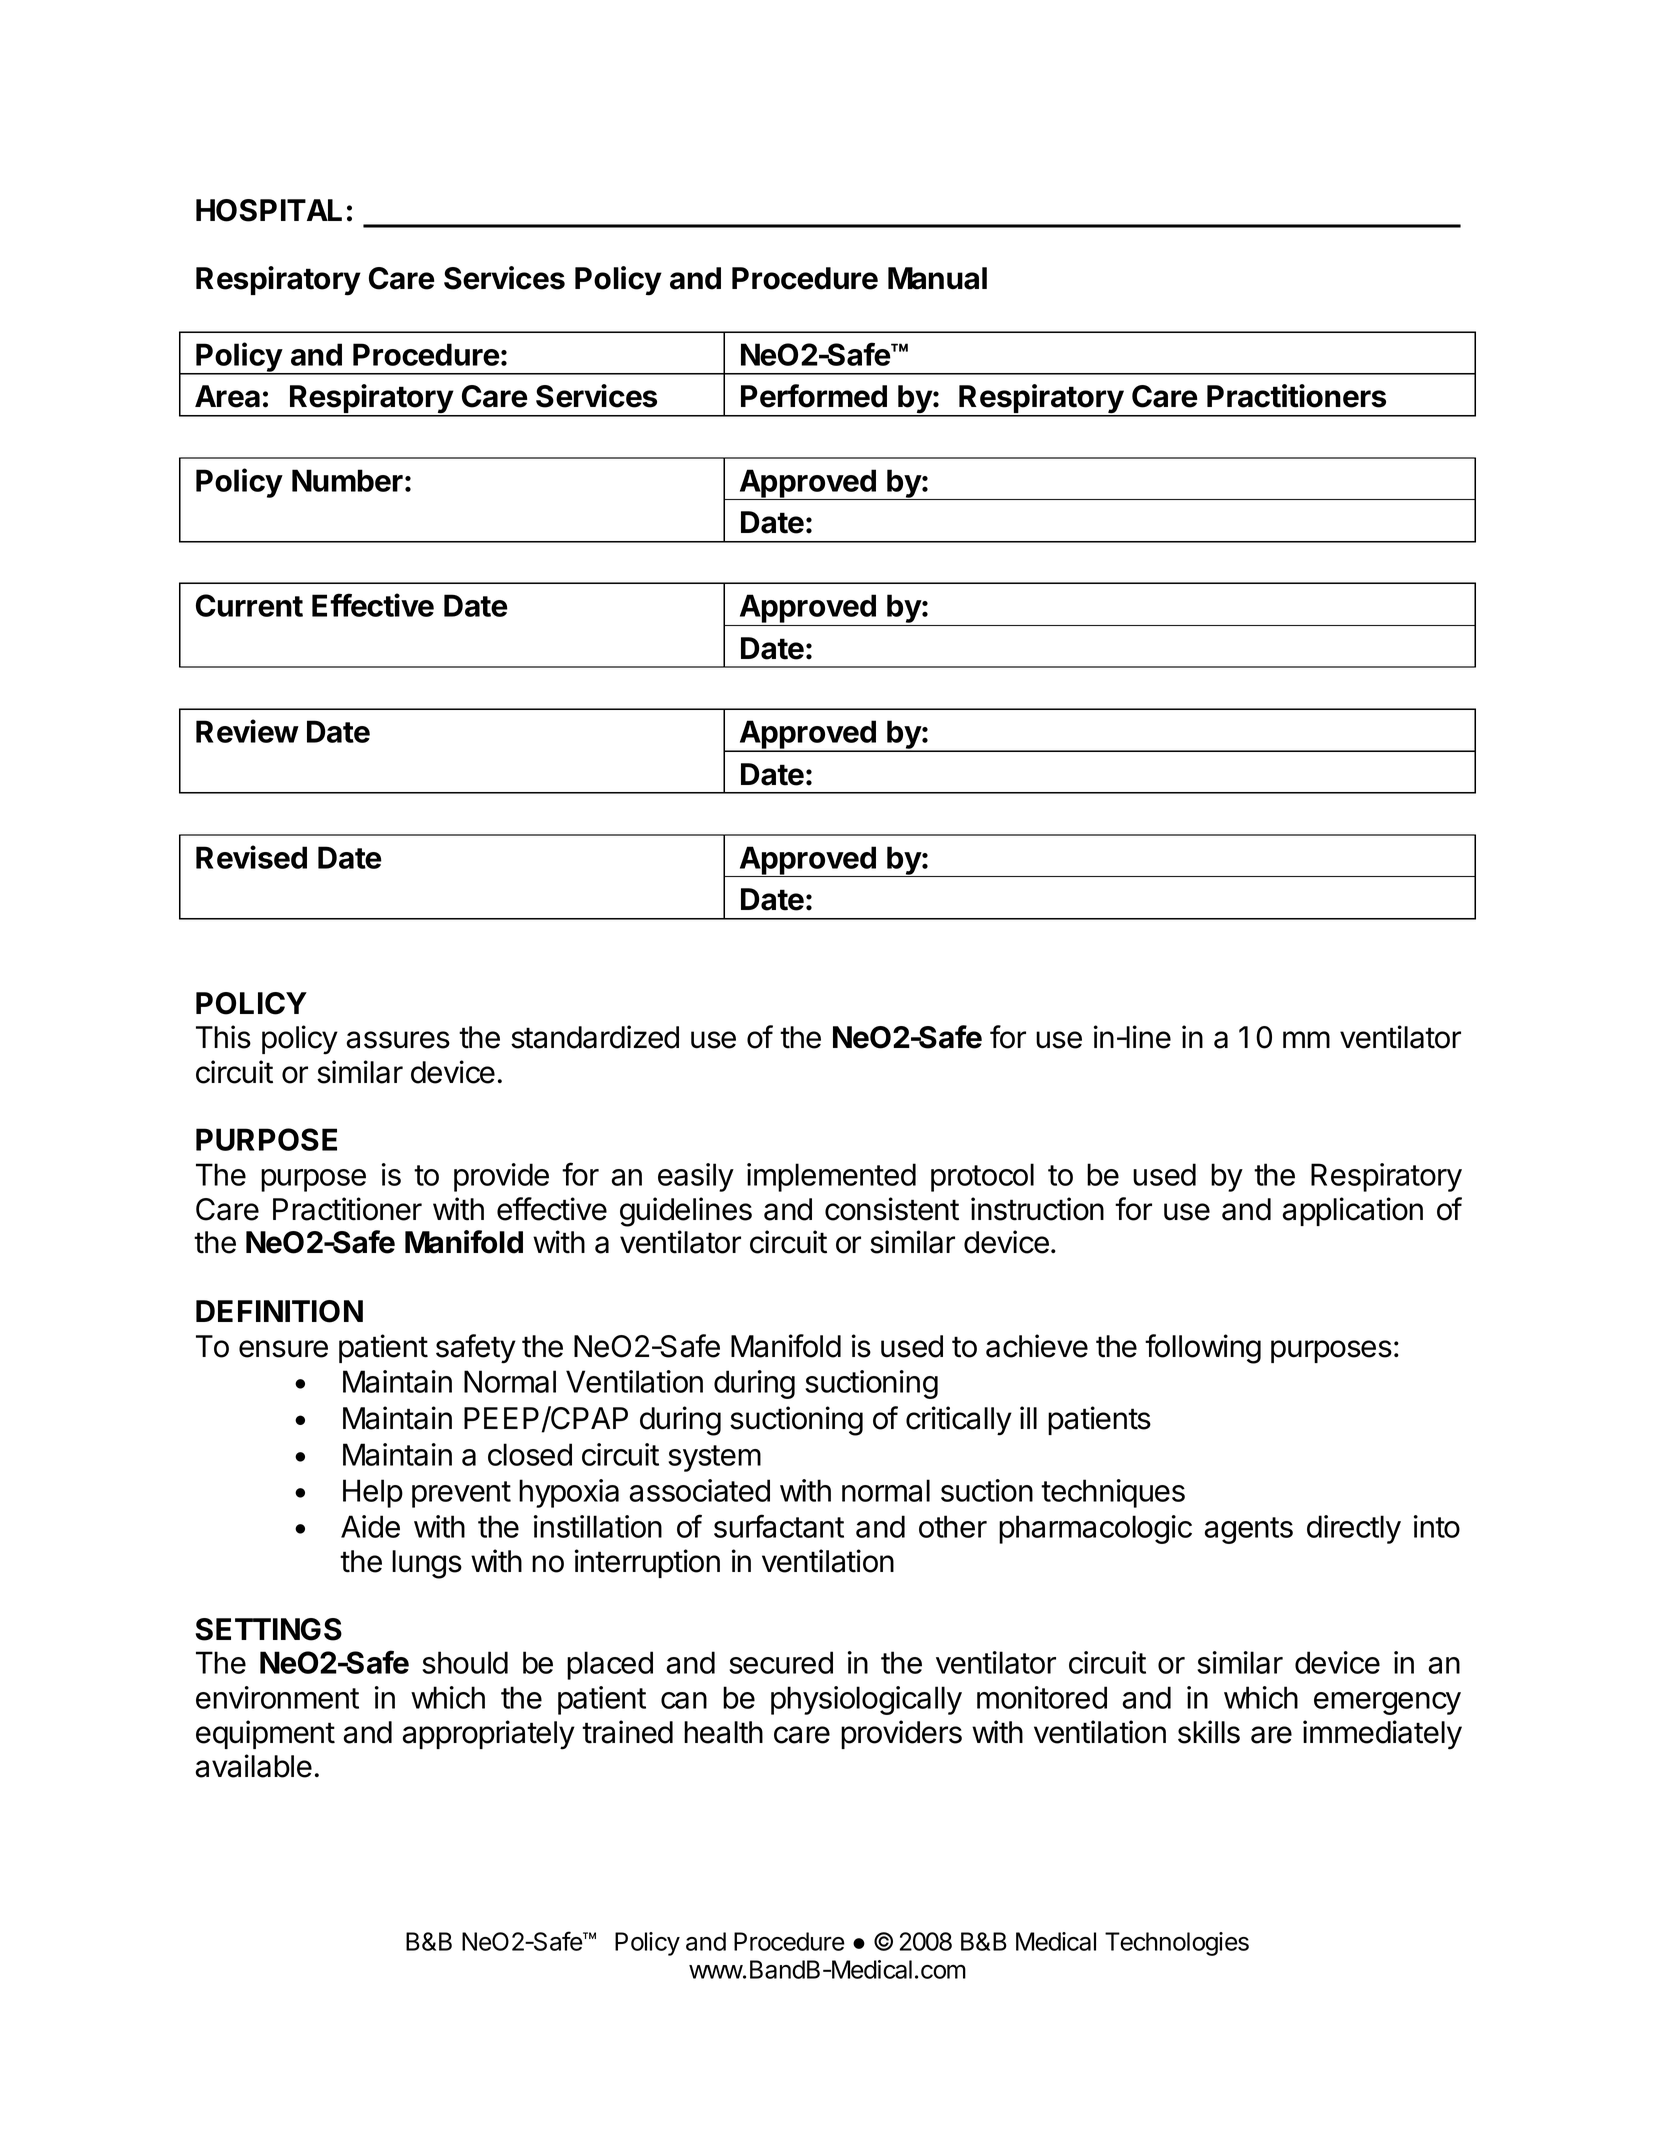  Describe the element at coordinates (814, 396) in the image. I see `Performed` at that location.
